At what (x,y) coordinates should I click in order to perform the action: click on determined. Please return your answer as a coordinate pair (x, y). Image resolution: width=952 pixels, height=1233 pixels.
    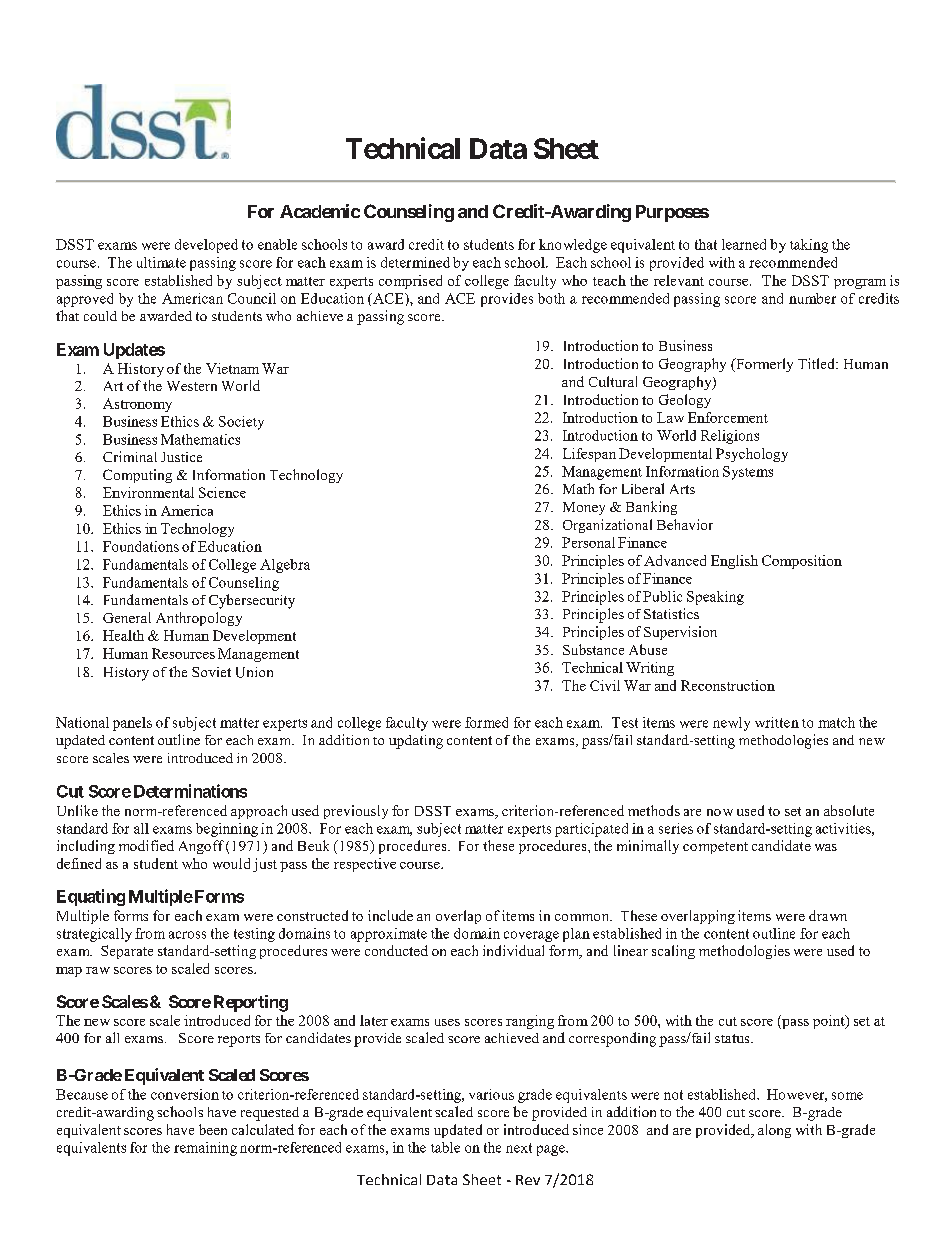
    Looking at the image, I should click on (415, 262).
